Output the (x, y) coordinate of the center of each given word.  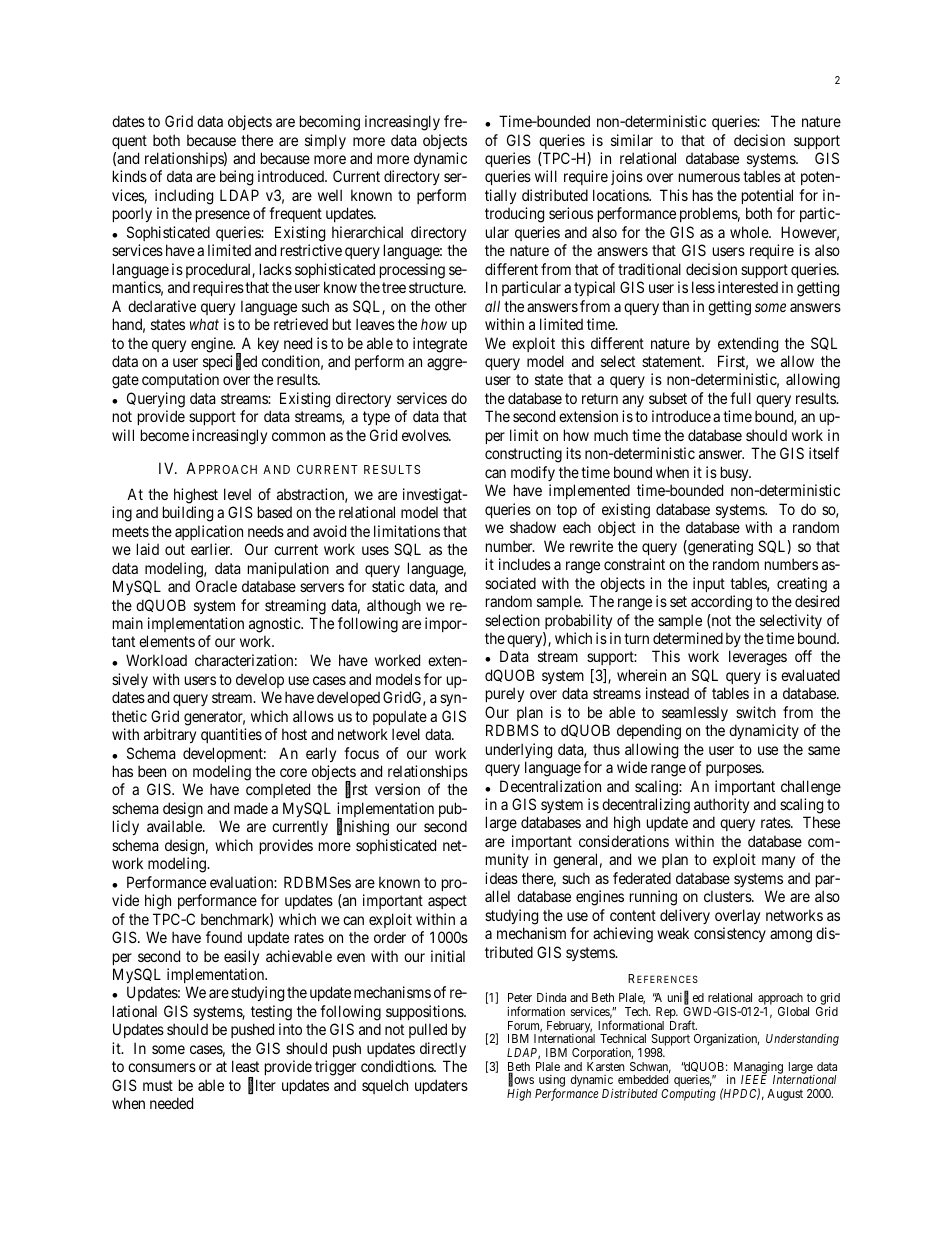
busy (736, 473)
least (245, 1066)
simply (325, 141)
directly (443, 1049)
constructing (523, 455)
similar (632, 140)
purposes (734, 770)
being (236, 178)
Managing (759, 1069)
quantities (231, 735)
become (165, 435)
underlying (519, 751)
